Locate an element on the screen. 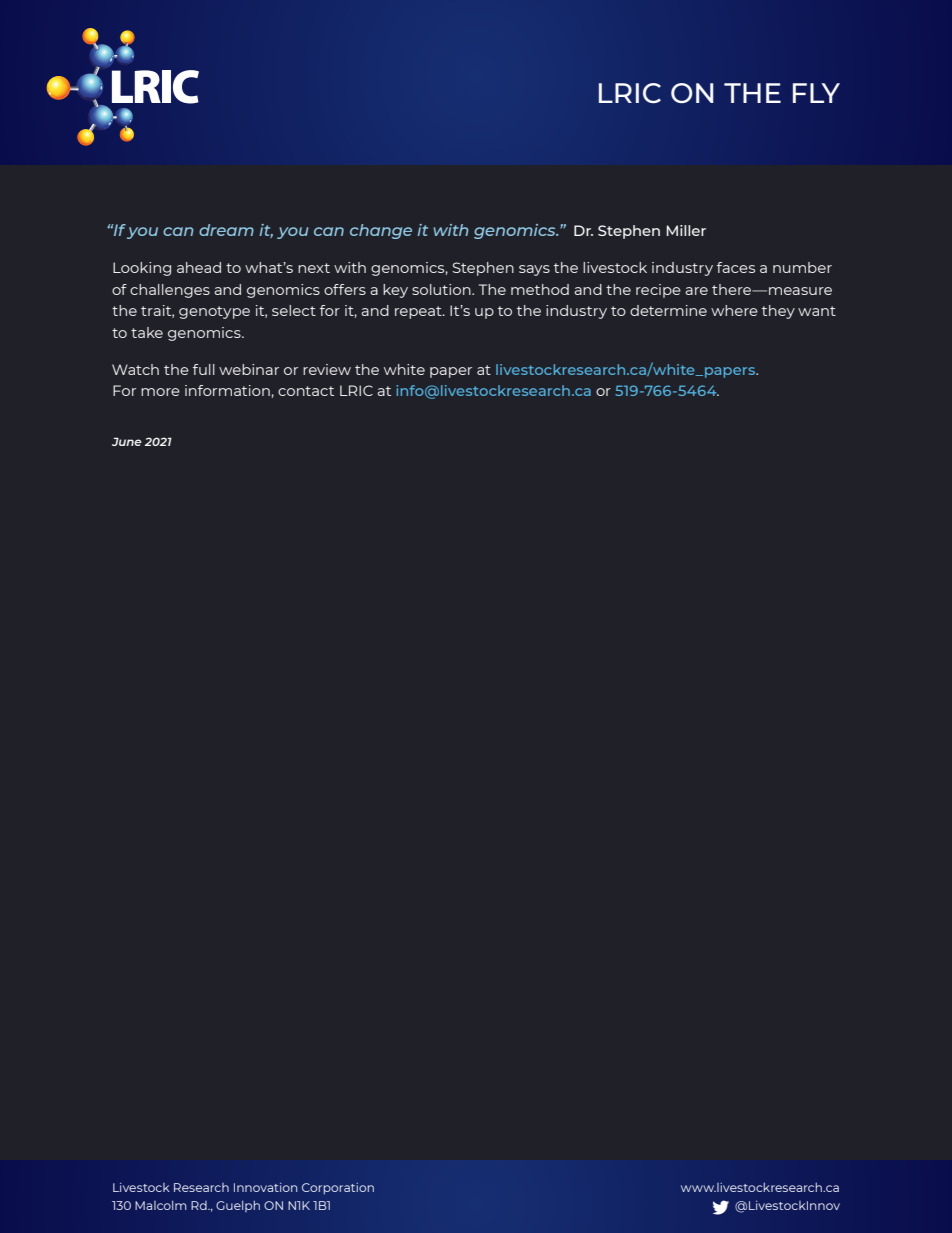  Malcolm is located at coordinates (161, 1205).
